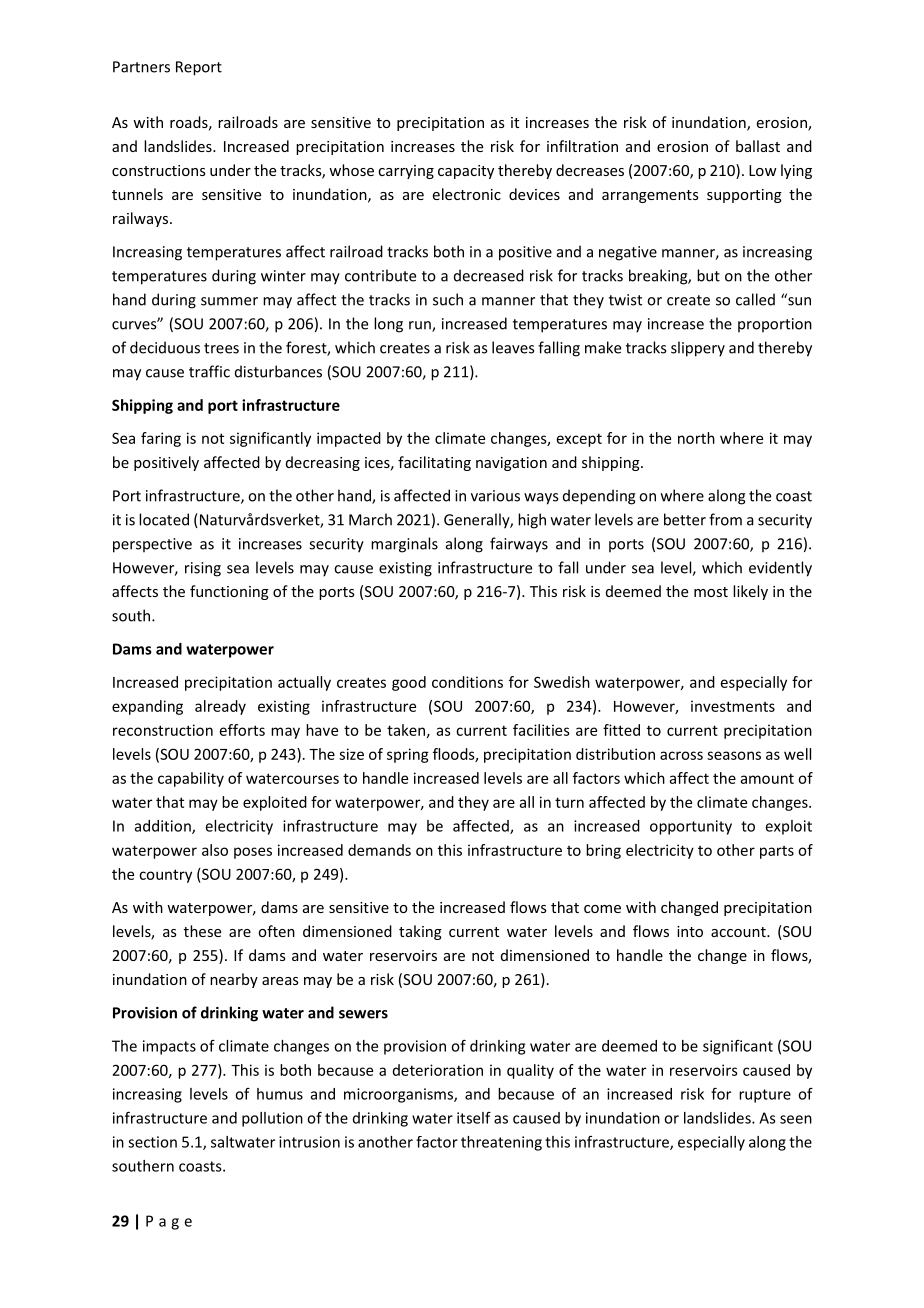 The height and width of the screenshot is (1308, 924). What do you see at coordinates (379, 850) in the screenshot?
I see `demands` at bounding box center [379, 850].
